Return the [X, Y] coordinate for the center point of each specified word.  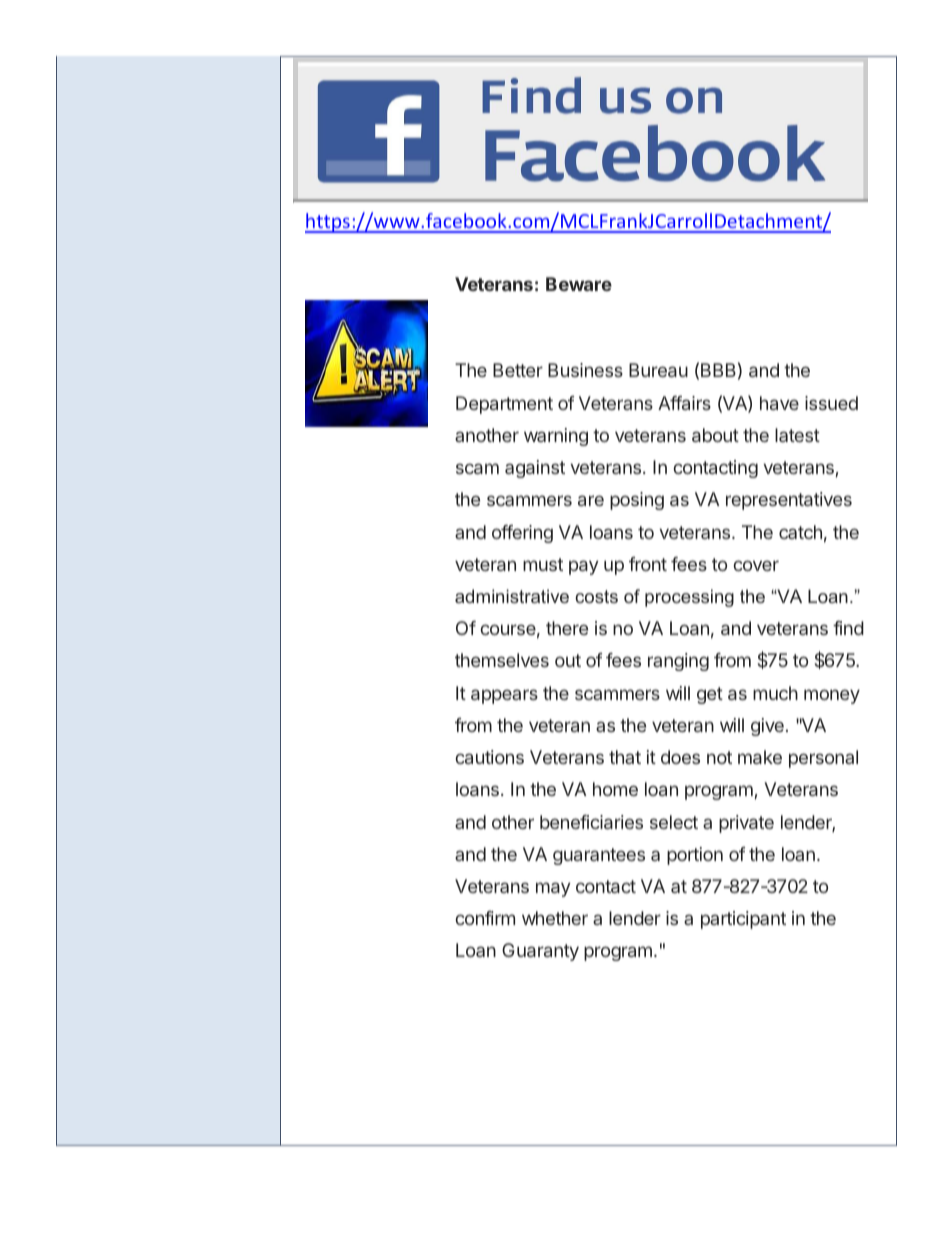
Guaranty [540, 952]
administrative [512, 596]
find [848, 628]
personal [823, 759]
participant [743, 920]
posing [637, 501]
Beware [579, 284]
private [746, 824]
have [779, 403]
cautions [489, 757]
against [535, 469]
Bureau [658, 370]
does [680, 757]
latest [797, 435]
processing [689, 598]
